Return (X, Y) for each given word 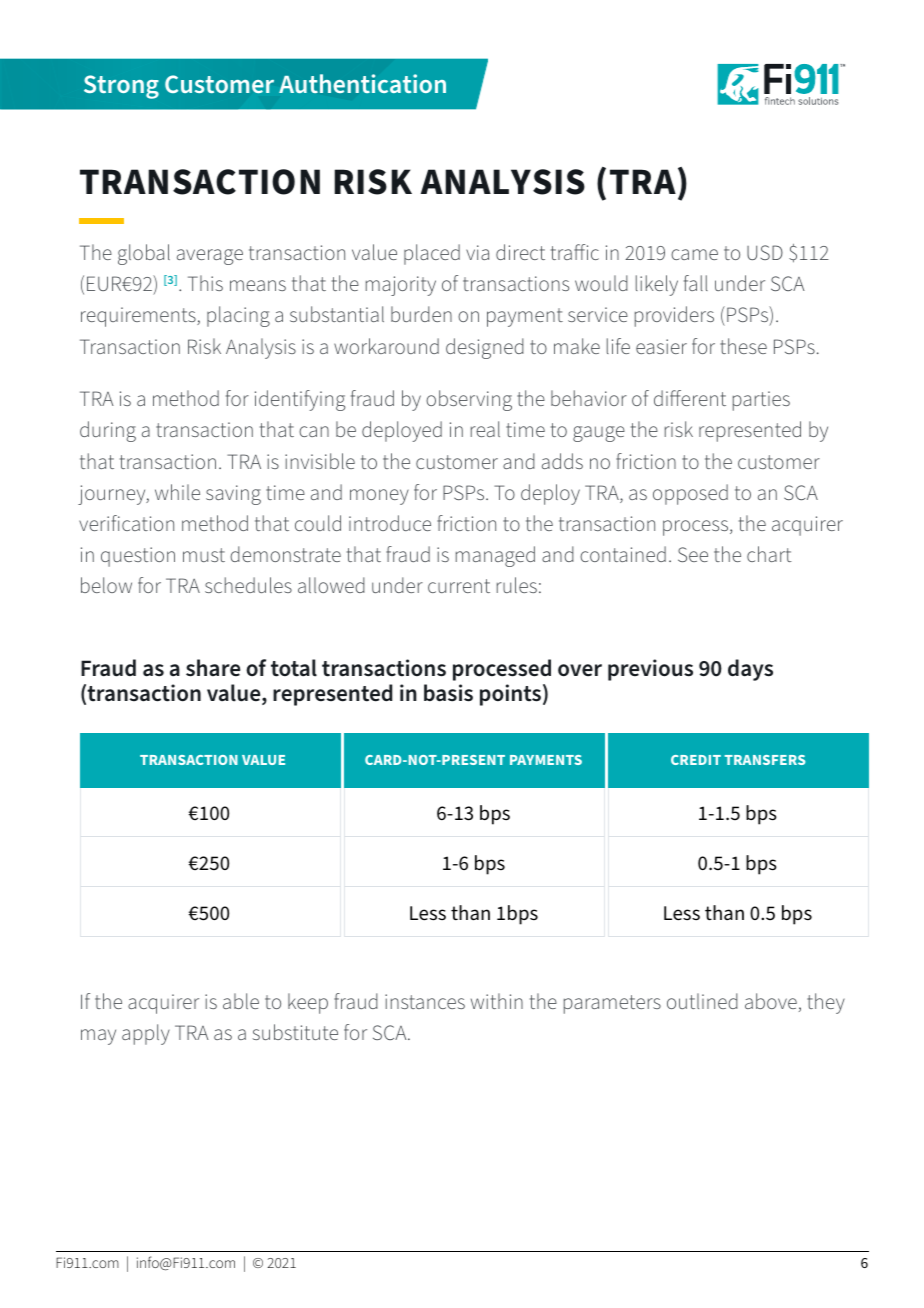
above (771, 1001)
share (213, 668)
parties (761, 401)
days (750, 670)
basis (448, 693)
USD (765, 252)
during (108, 431)
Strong (121, 87)
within (497, 1001)
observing (469, 400)
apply (146, 1034)
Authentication (362, 83)
